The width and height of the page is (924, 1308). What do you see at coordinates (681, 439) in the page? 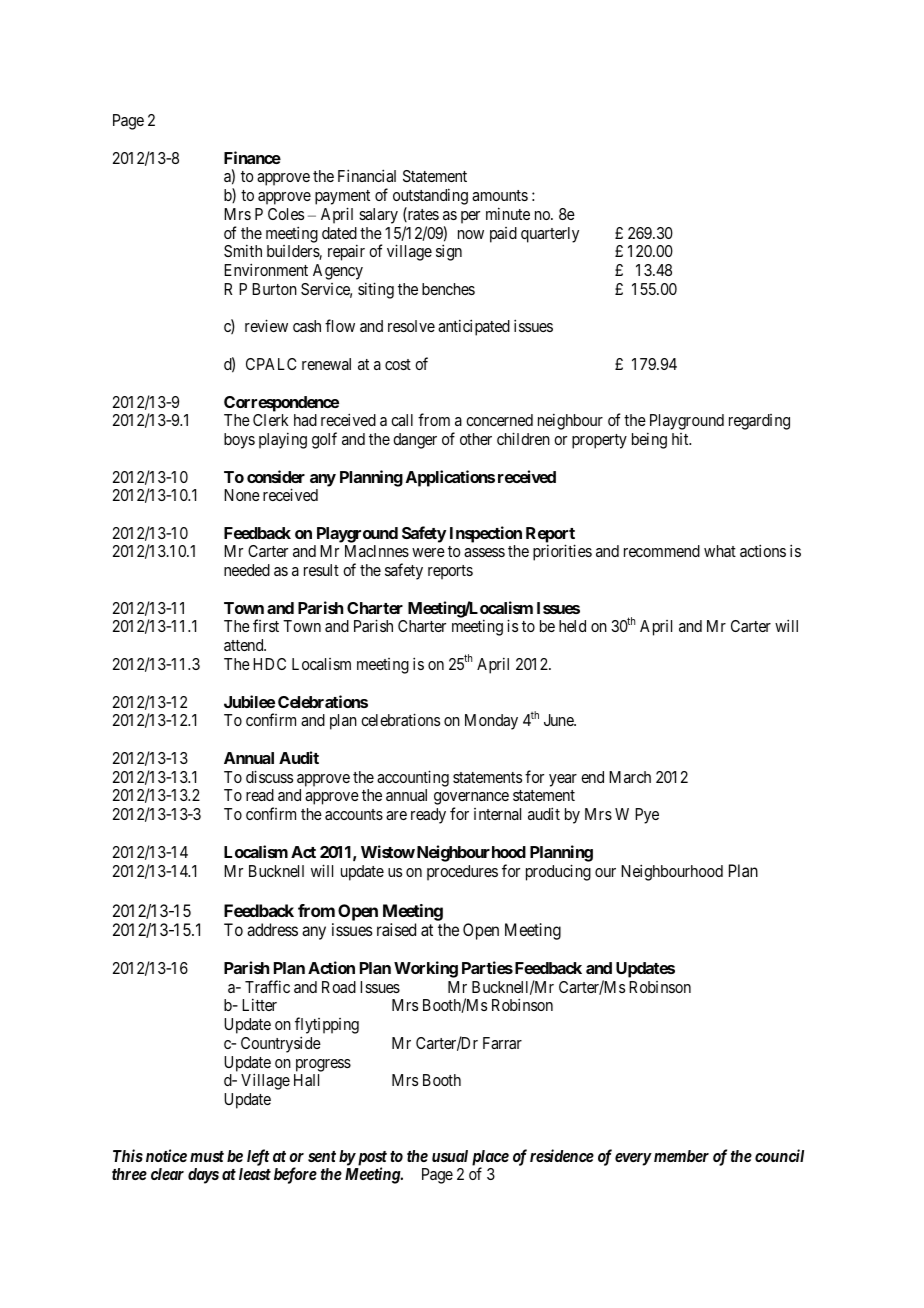
I see `hit` at bounding box center [681, 439].
